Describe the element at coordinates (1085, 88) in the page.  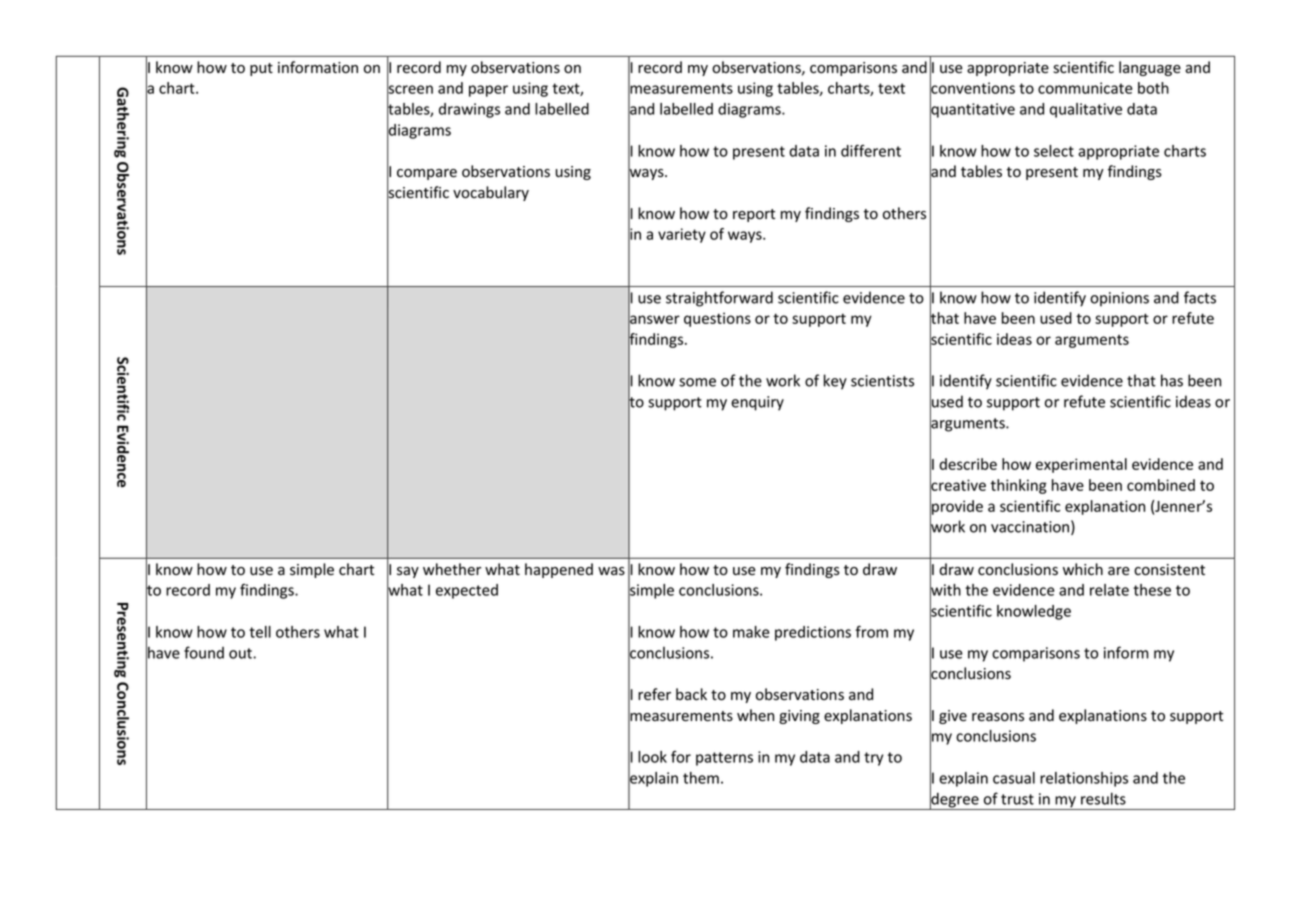
I see `communicate` at that location.
